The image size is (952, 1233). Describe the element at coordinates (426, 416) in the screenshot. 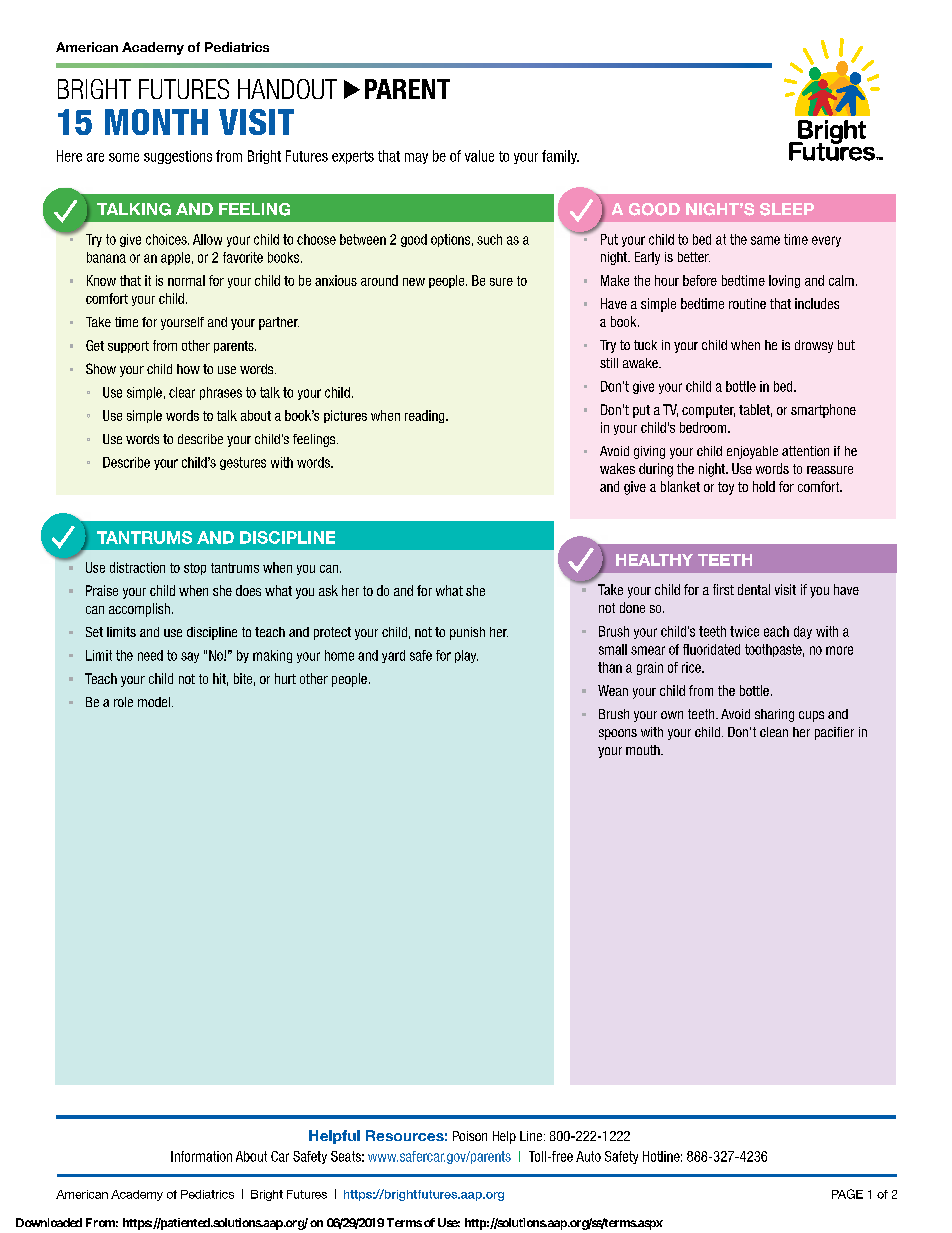

I see `reading` at that location.
